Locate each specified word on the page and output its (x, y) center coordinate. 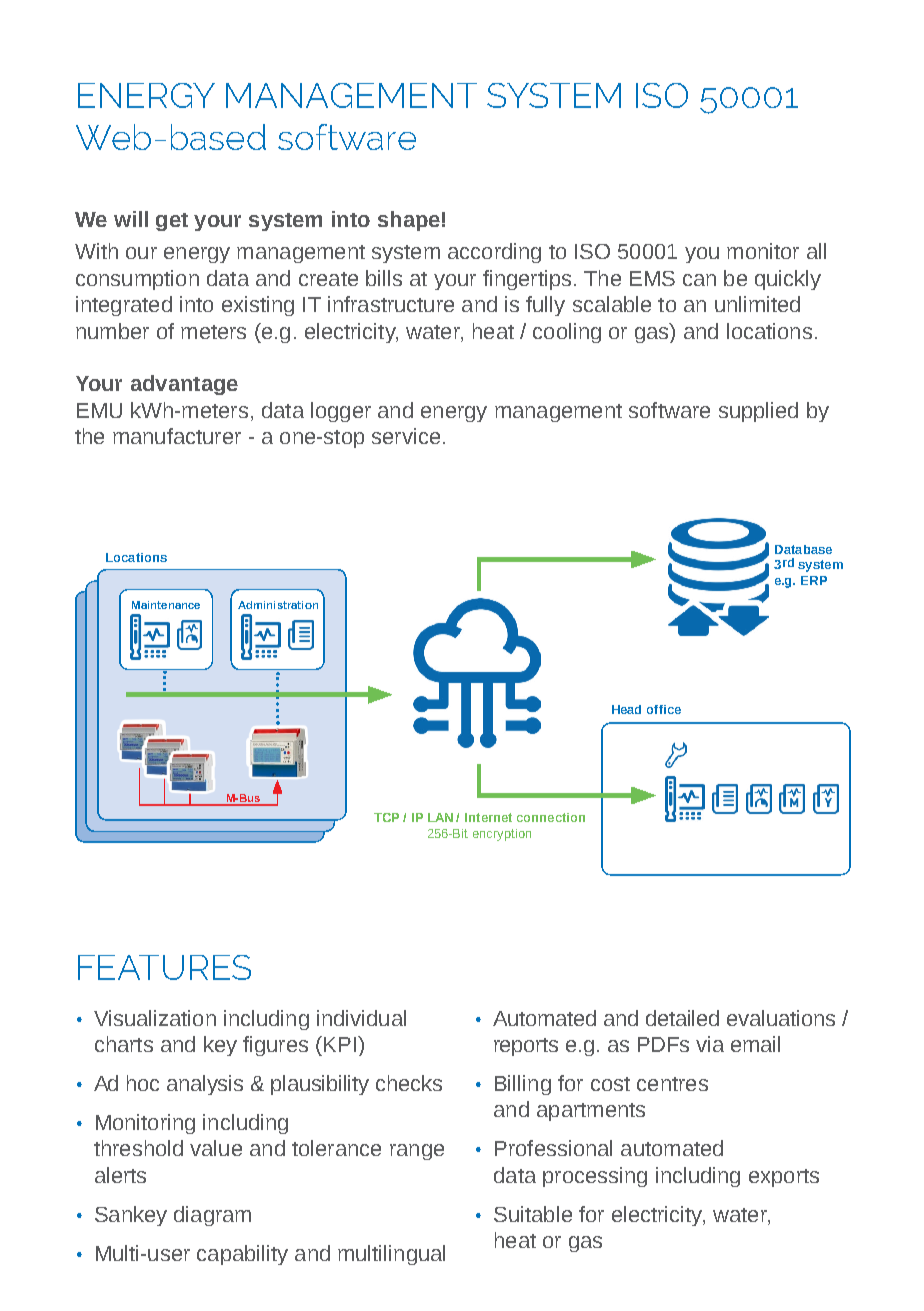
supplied (758, 412)
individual (361, 1018)
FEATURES (164, 967)
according (494, 253)
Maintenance (166, 605)
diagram (212, 1216)
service (406, 436)
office (664, 709)
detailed (682, 1018)
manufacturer (177, 436)
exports (784, 1178)
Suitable (533, 1214)
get (172, 222)
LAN (440, 817)
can (699, 280)
